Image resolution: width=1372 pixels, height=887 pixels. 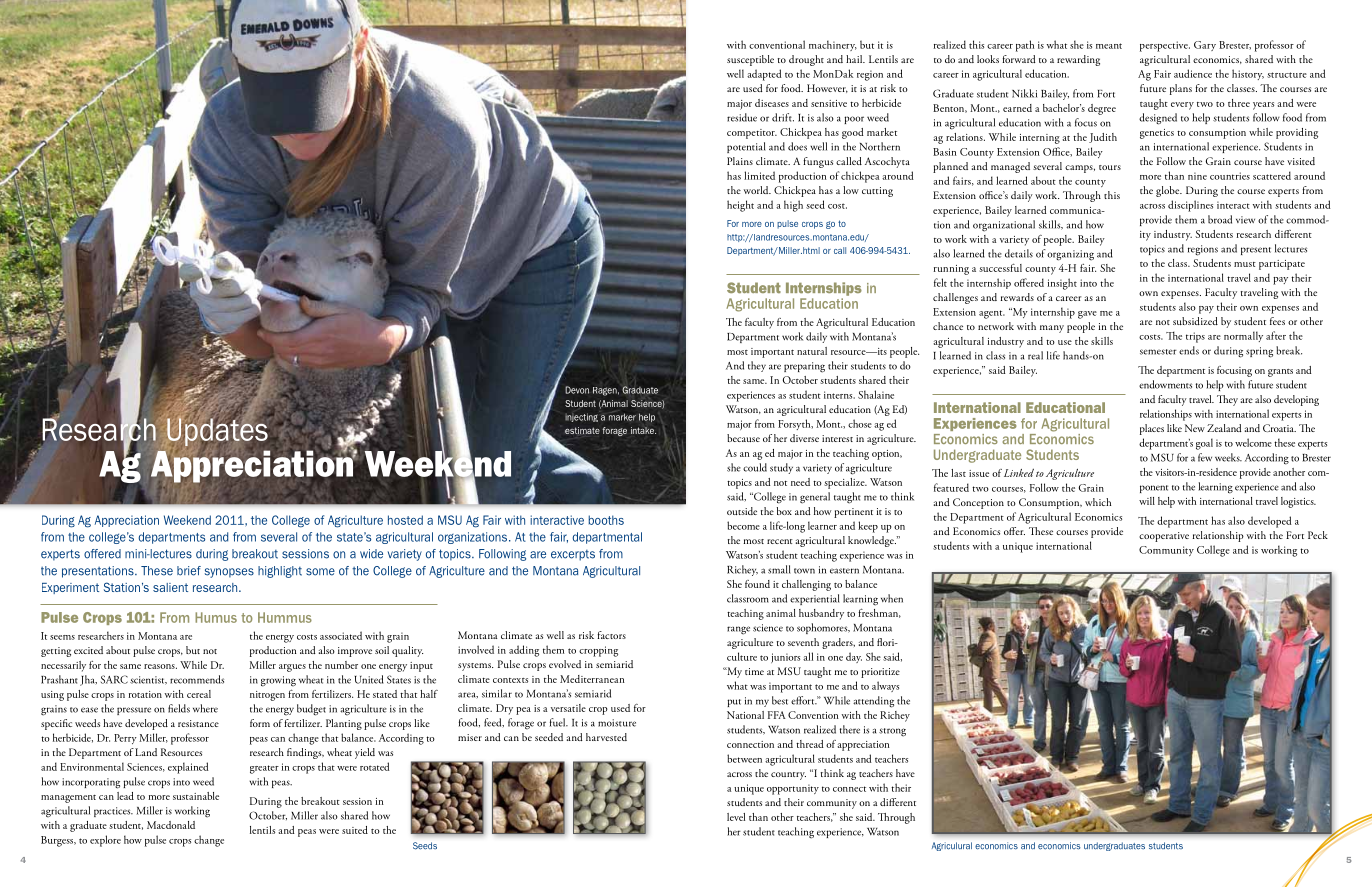 I want to click on hosted, so click(x=405, y=520).
